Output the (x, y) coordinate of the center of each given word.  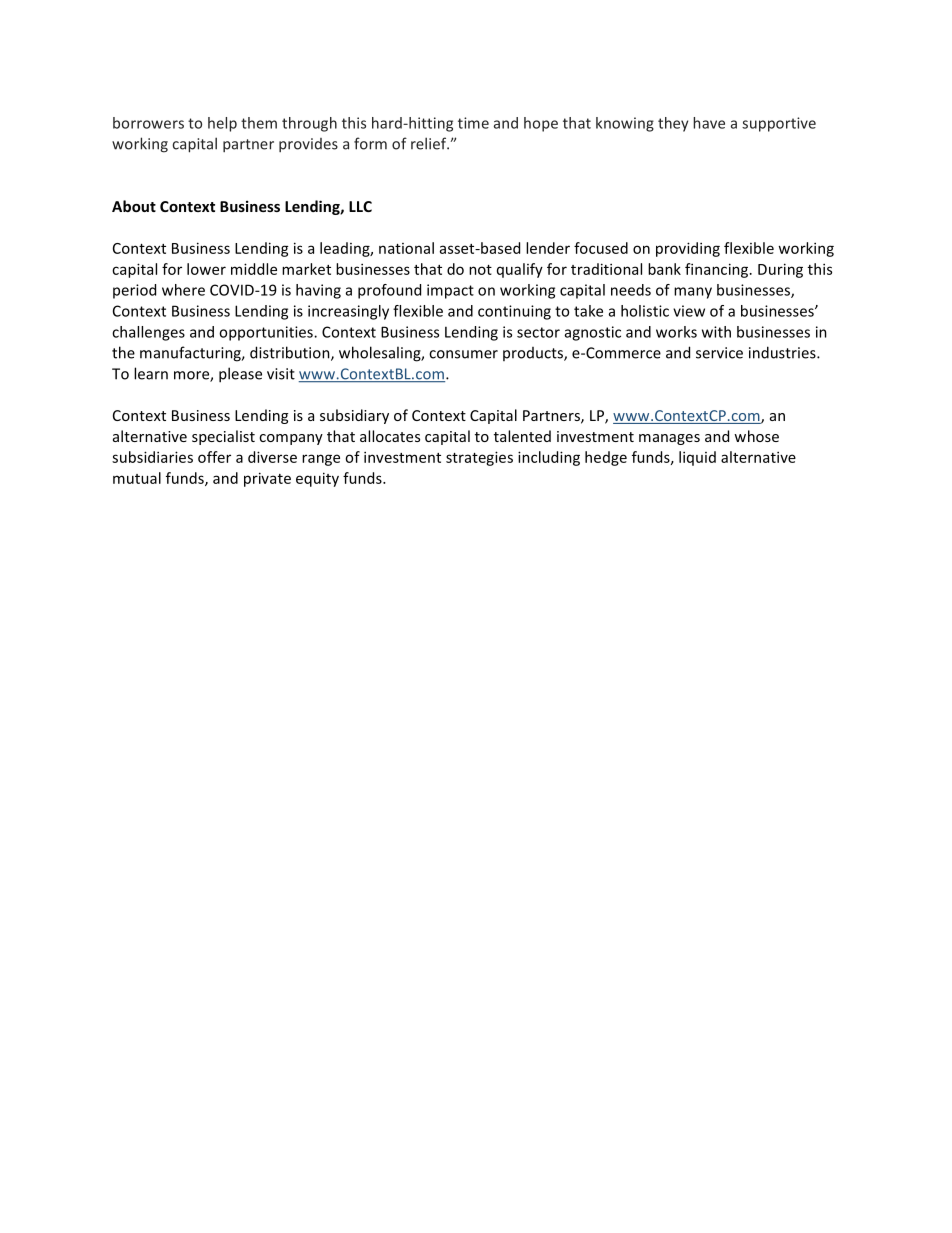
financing (718, 270)
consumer (463, 354)
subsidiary (354, 416)
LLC (360, 206)
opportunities (267, 333)
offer (214, 457)
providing (688, 249)
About (134, 206)
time (473, 123)
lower (206, 269)
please (240, 375)
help (222, 124)
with (716, 332)
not (480, 270)
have (709, 123)
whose (756, 436)
